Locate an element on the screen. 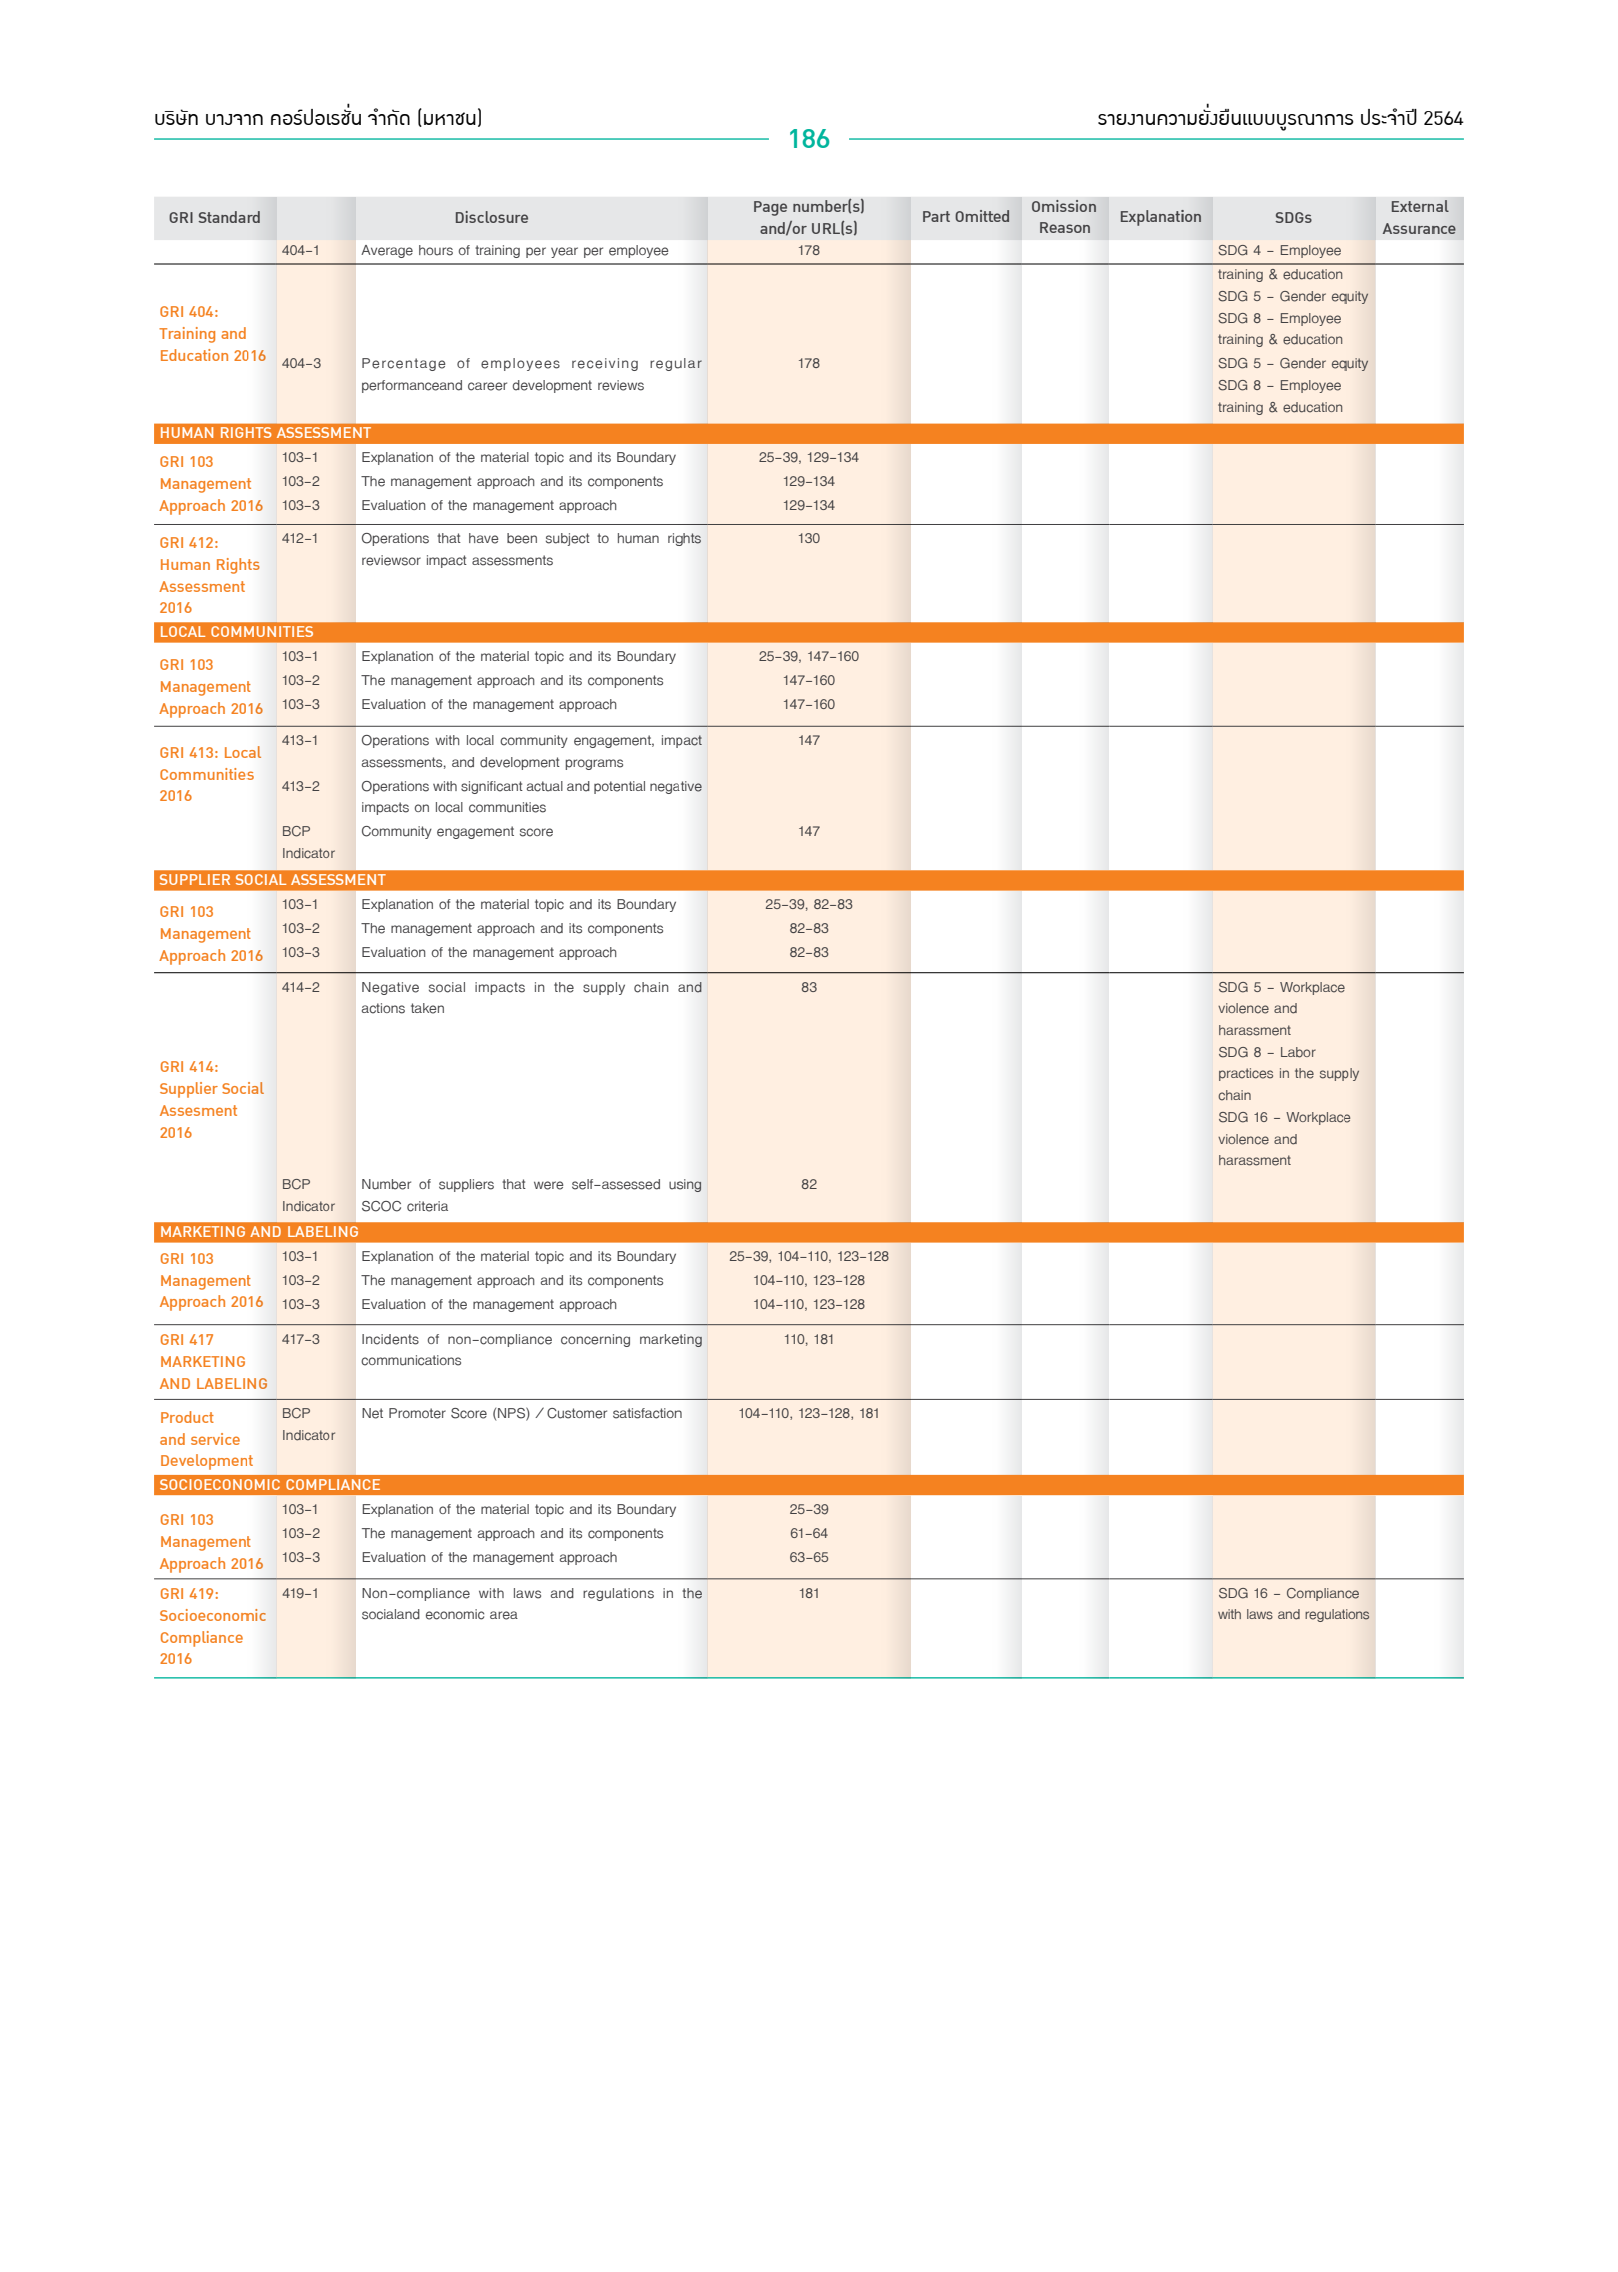 This screenshot has width=1618, height=2272. Assurance is located at coordinates (1419, 228).
